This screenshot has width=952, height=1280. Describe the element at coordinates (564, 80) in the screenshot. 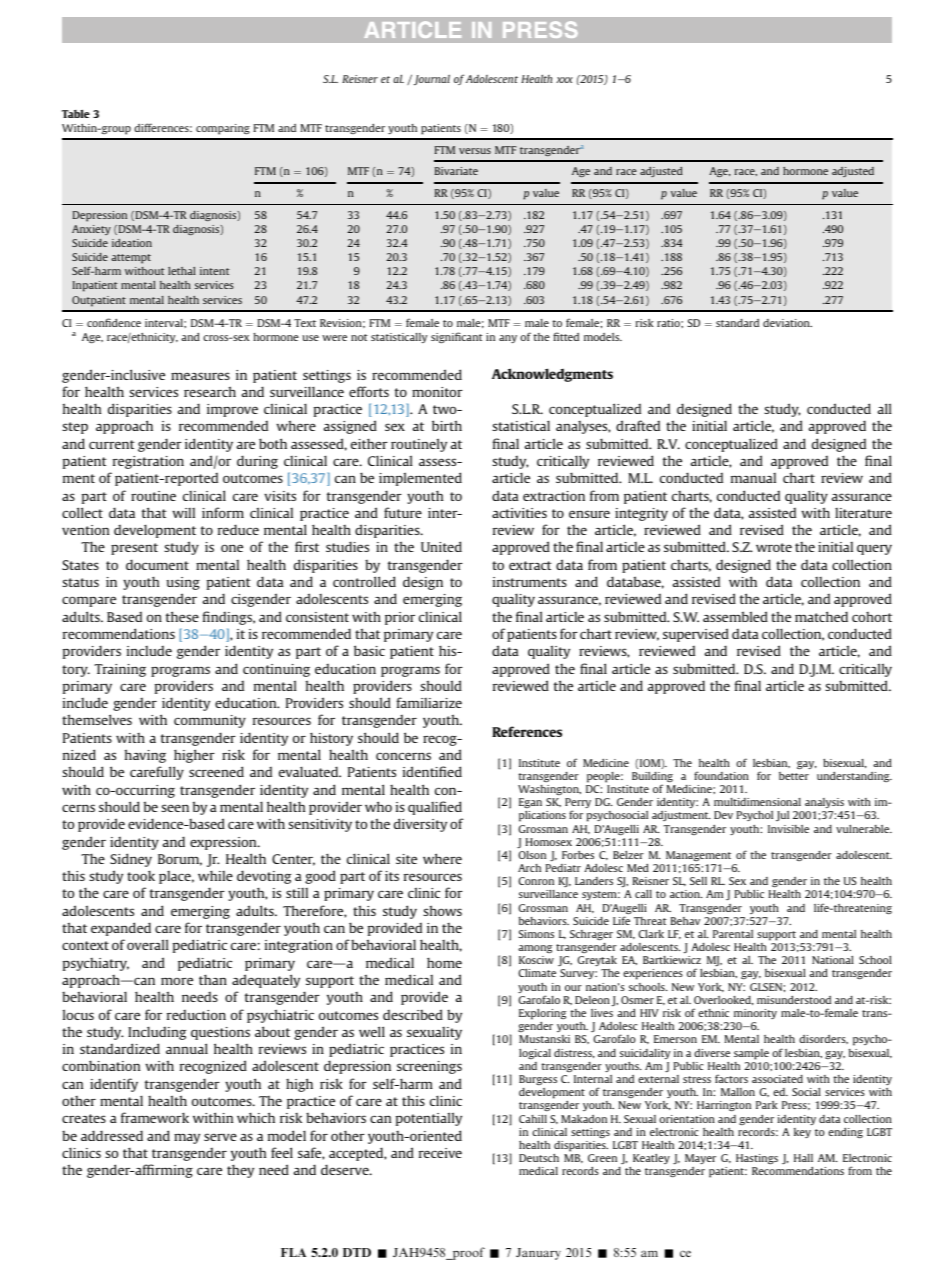

I see `xxx` at that location.
